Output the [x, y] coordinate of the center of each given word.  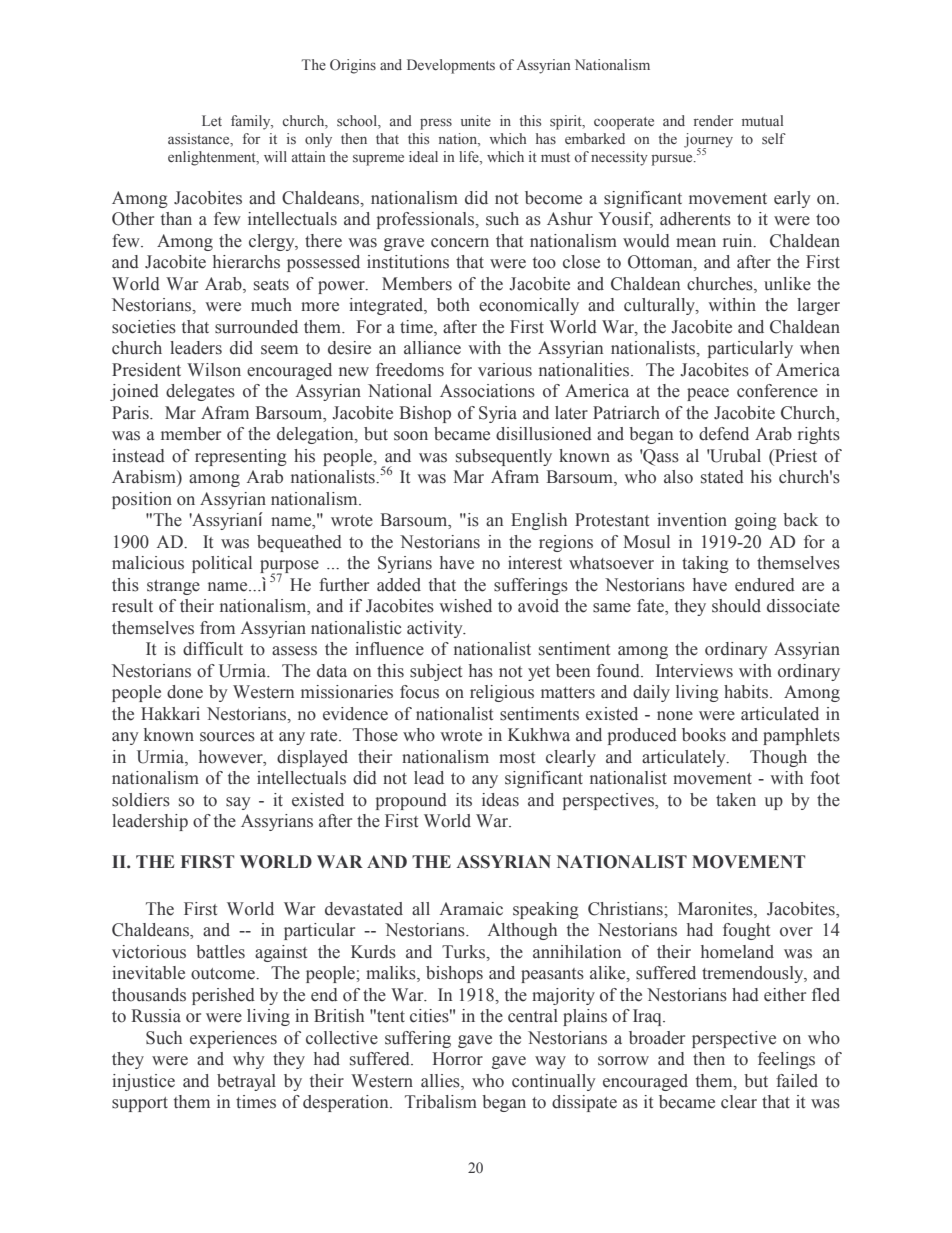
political [222, 564]
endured [765, 585]
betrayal [246, 1082]
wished [465, 606]
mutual [762, 120]
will [275, 156]
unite [476, 120]
